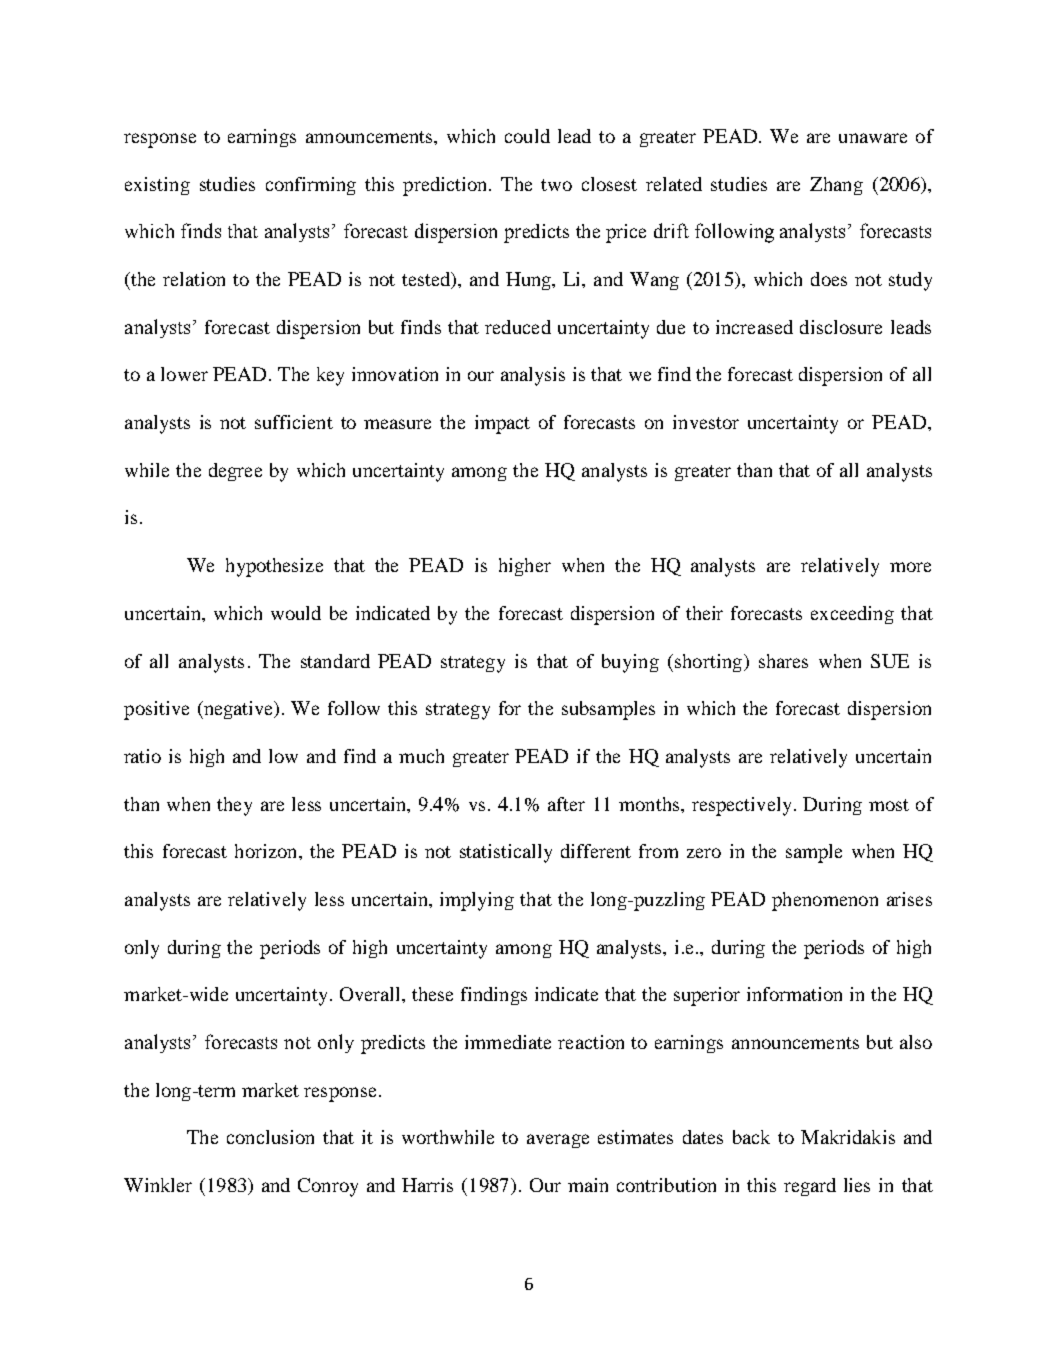 The height and width of the document is (1368, 1057). I want to click on Zhang, so click(836, 186).
